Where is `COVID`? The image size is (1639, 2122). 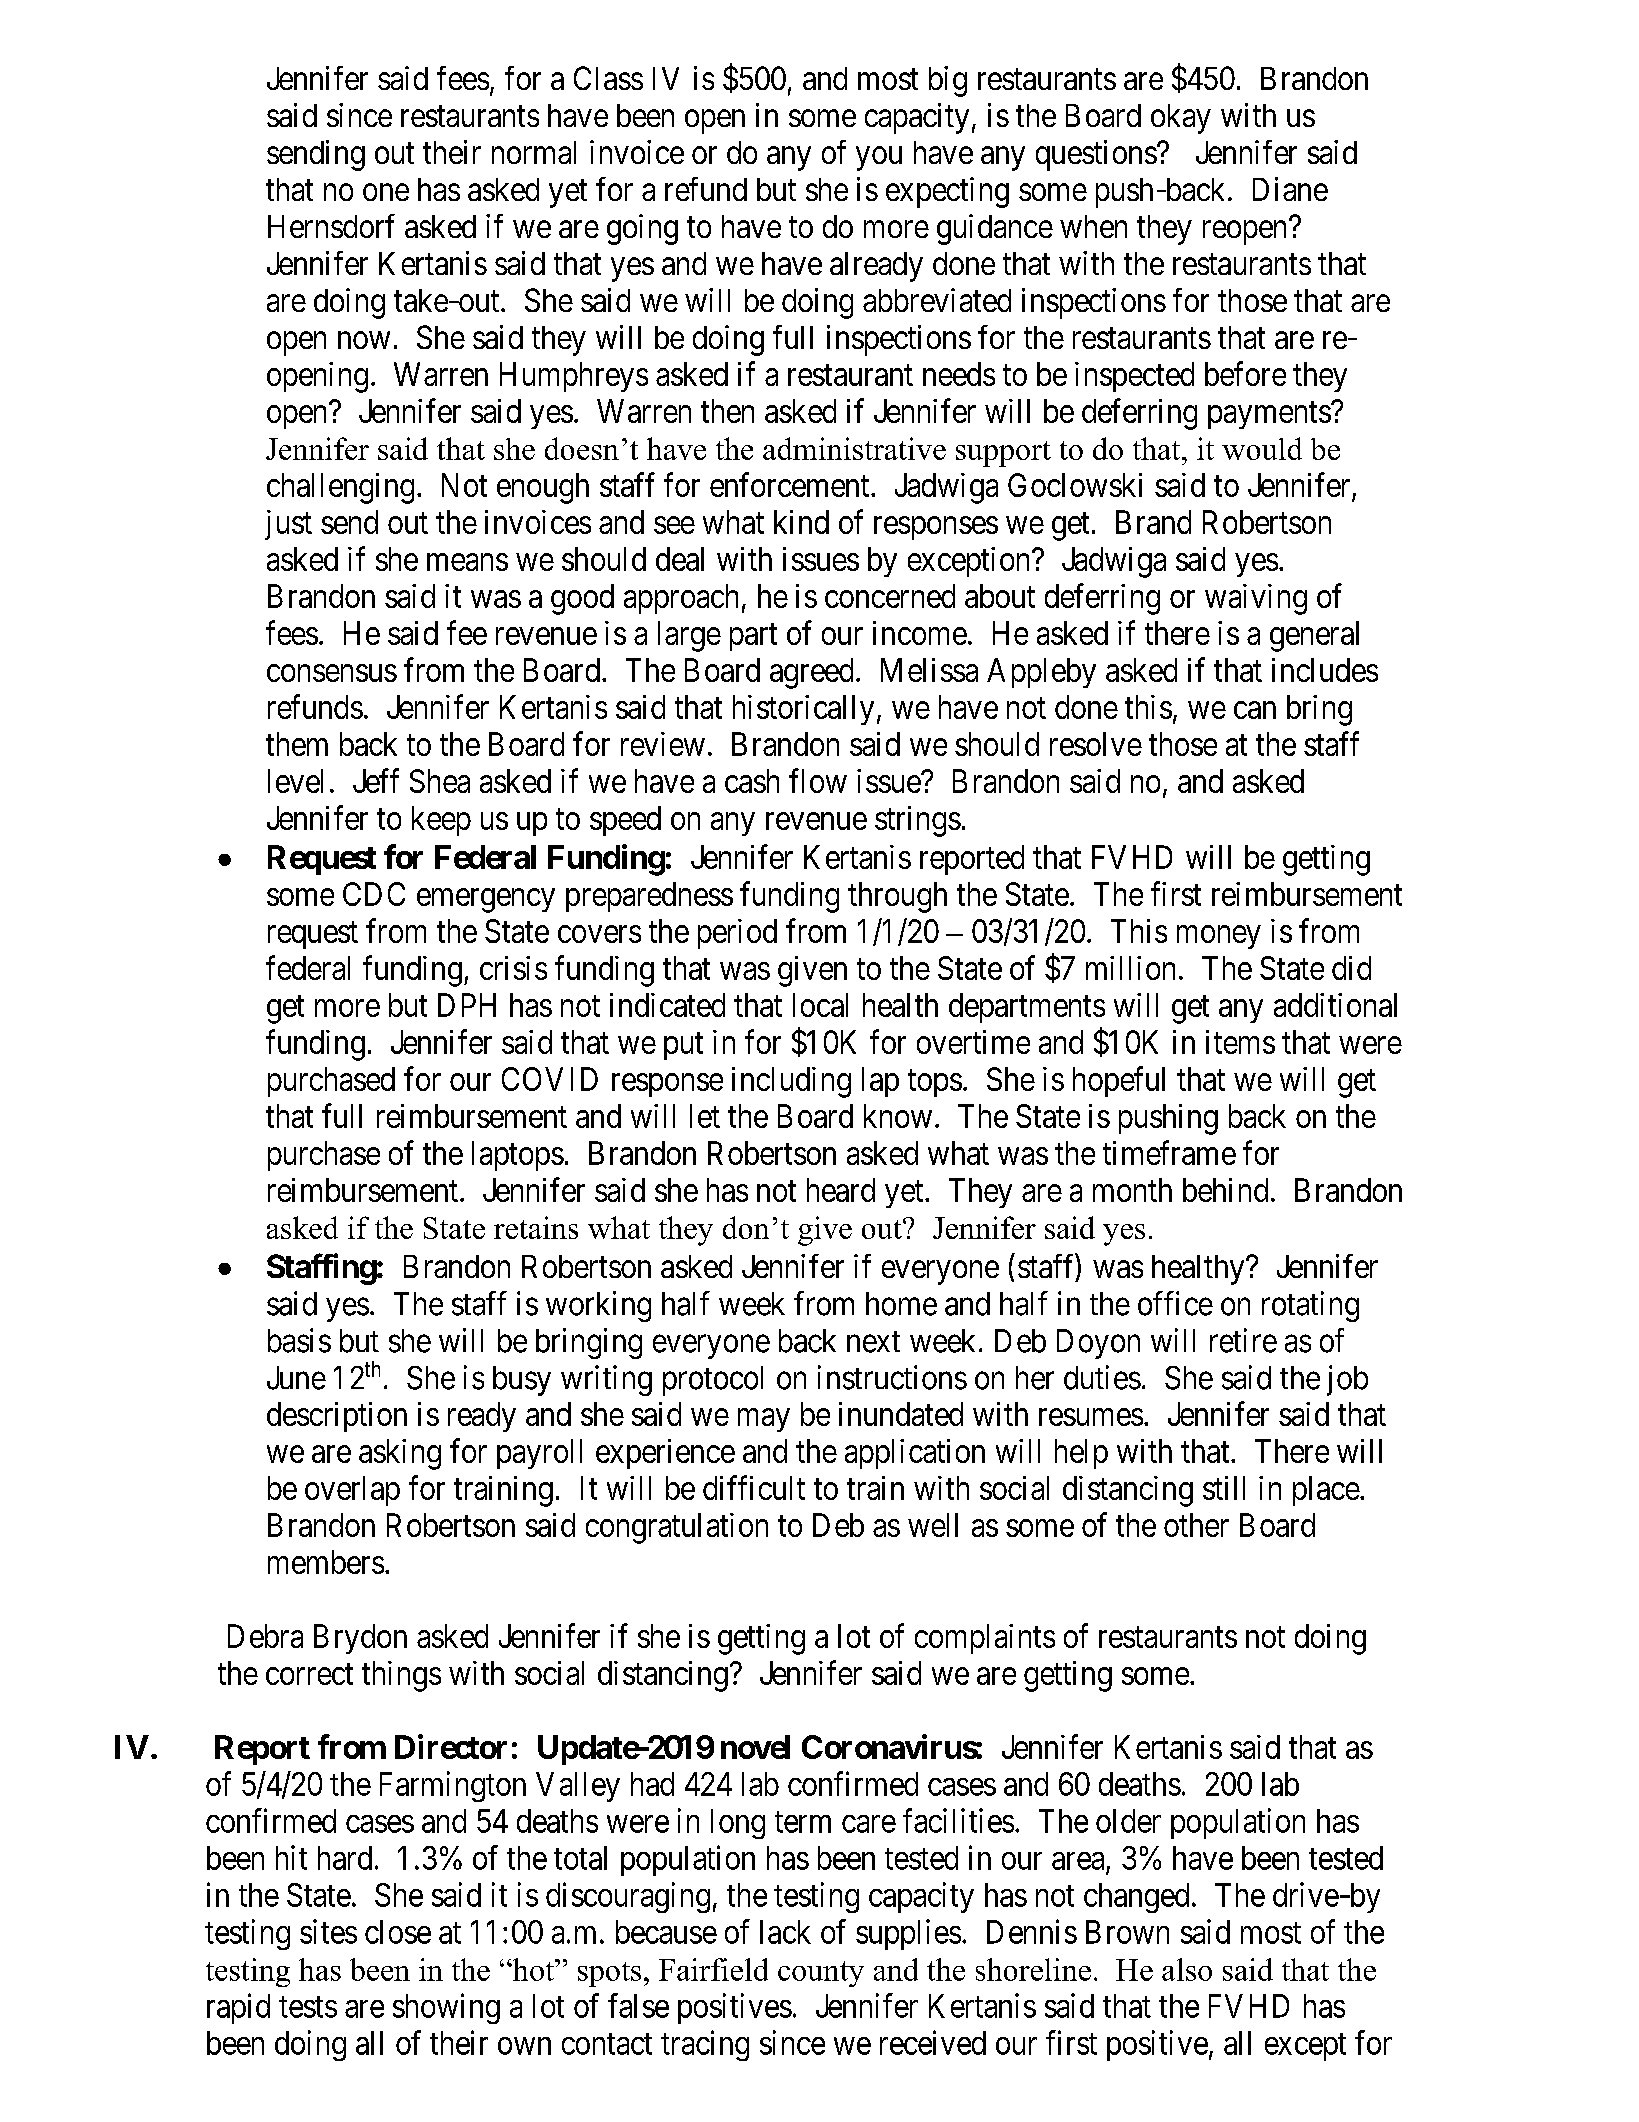
COVID is located at coordinates (550, 1079).
